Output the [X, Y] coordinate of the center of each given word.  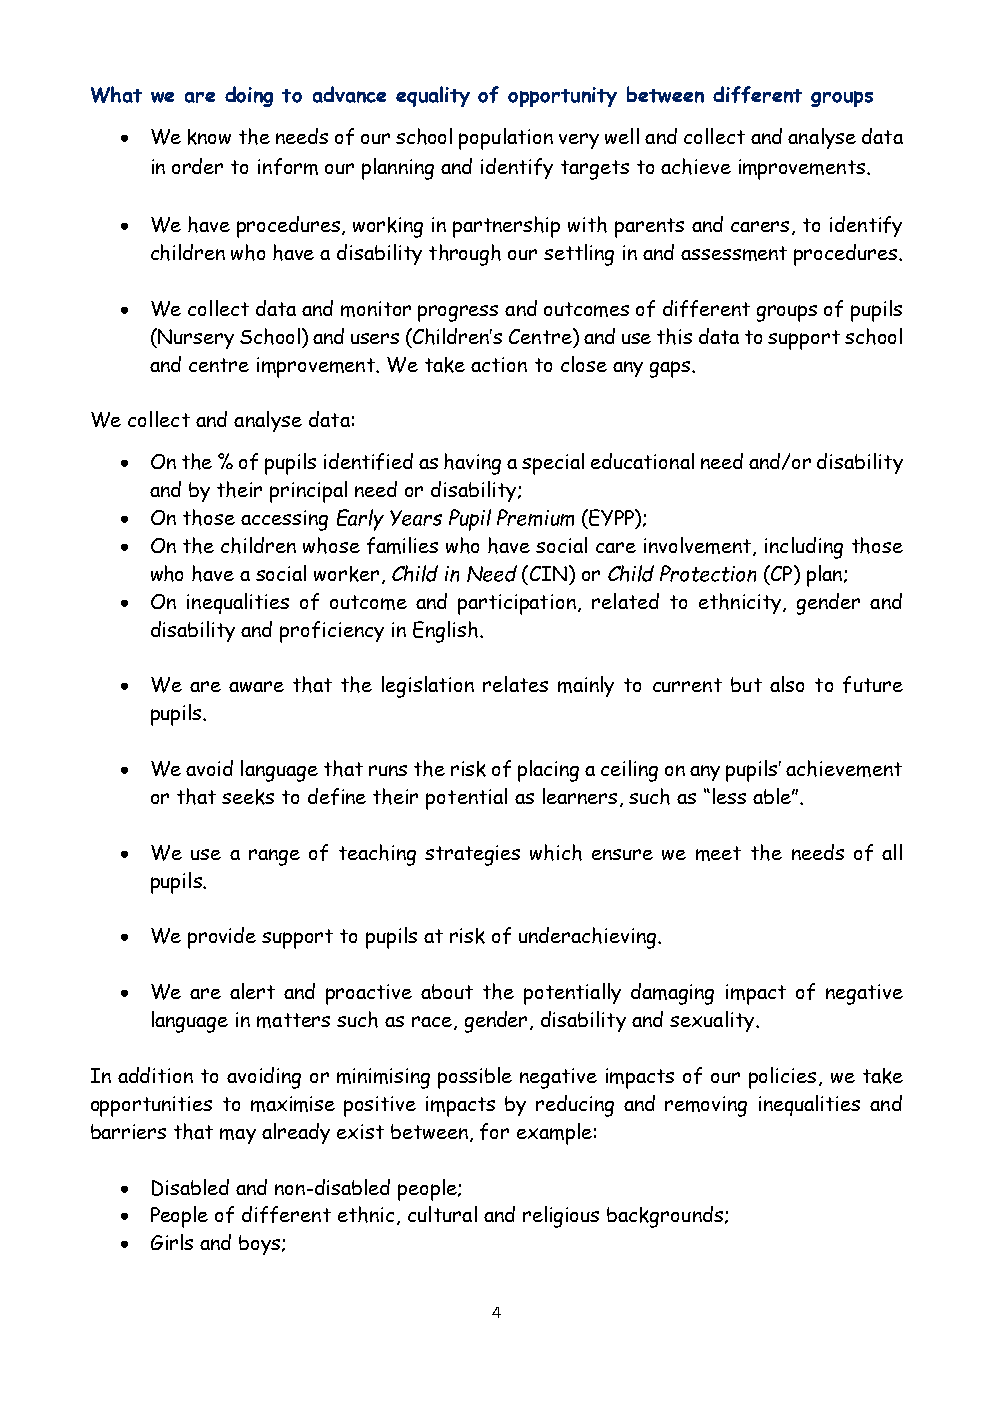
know [209, 137]
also [787, 684]
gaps [671, 369]
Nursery [195, 338]
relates [515, 684]
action [499, 364]
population [506, 139]
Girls [172, 1242]
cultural [442, 1214]
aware [256, 686]
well [622, 136]
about [447, 991]
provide [222, 938]
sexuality [713, 1021]
